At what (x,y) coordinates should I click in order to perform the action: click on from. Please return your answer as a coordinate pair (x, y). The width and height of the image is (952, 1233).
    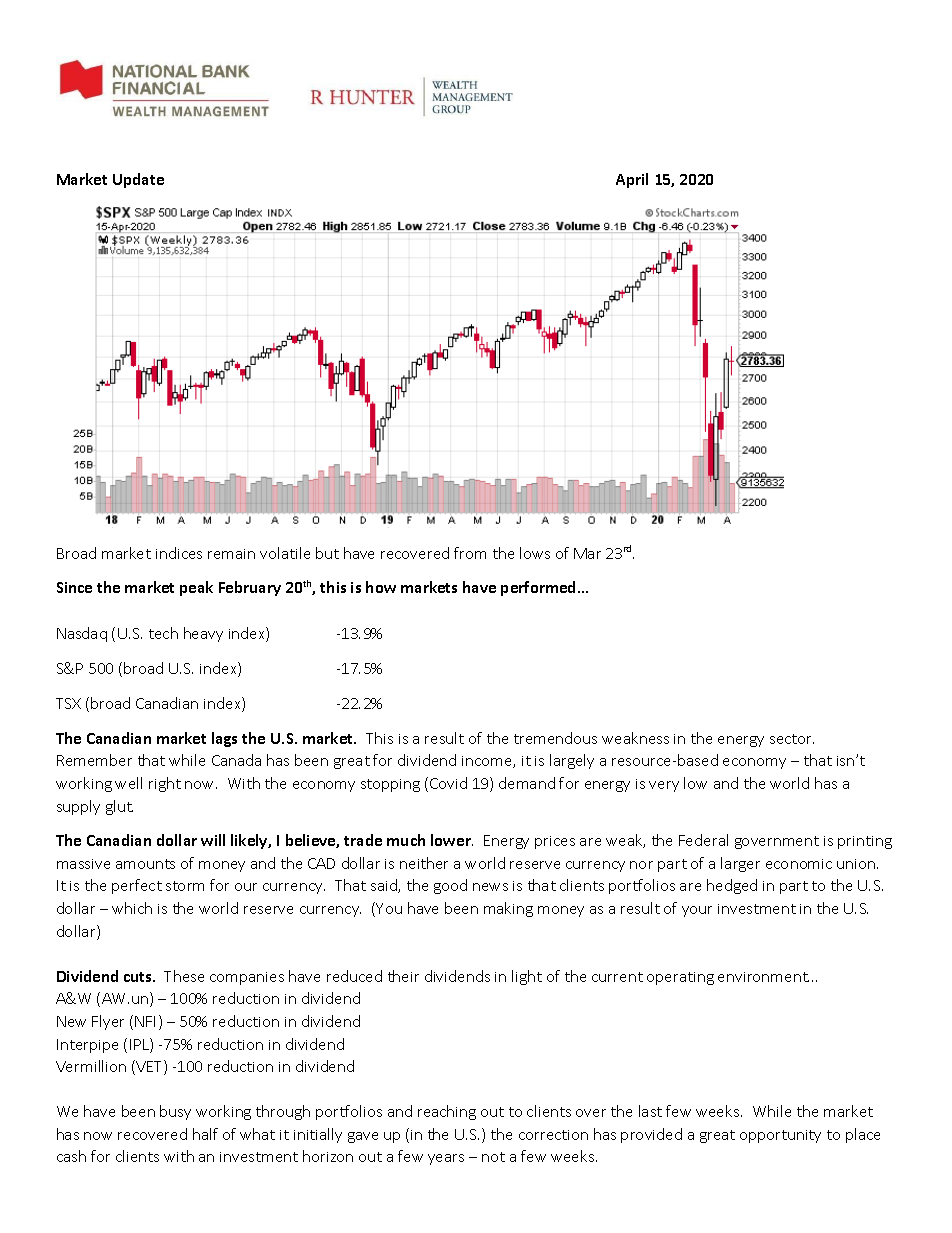
    Looking at the image, I should click on (470, 553).
